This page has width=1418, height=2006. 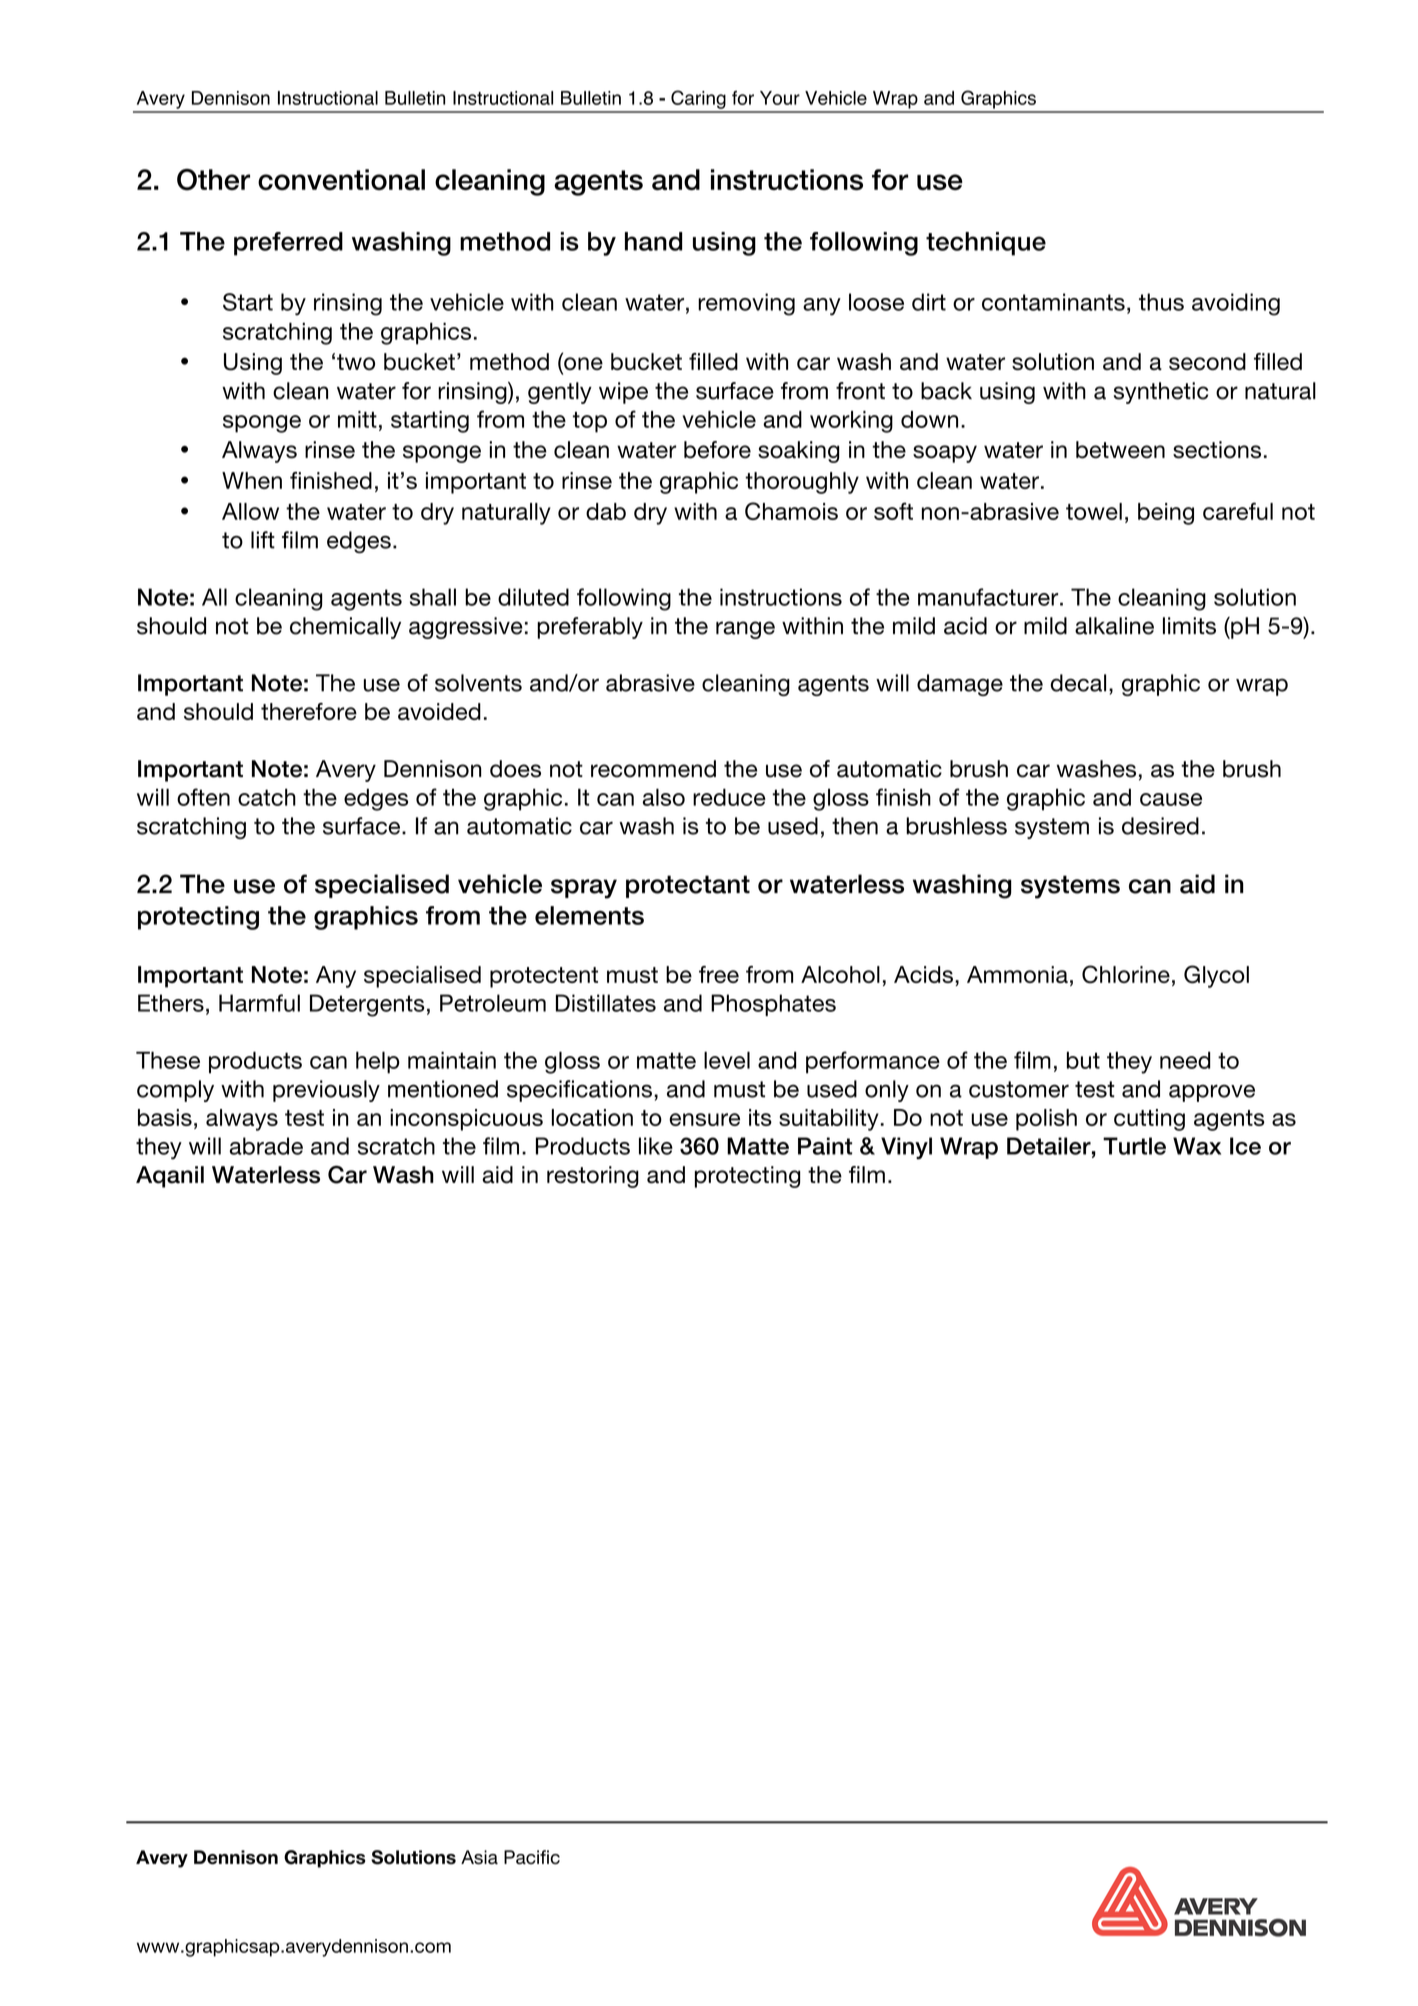 What do you see at coordinates (341, 179) in the page?
I see `conventional` at bounding box center [341, 179].
